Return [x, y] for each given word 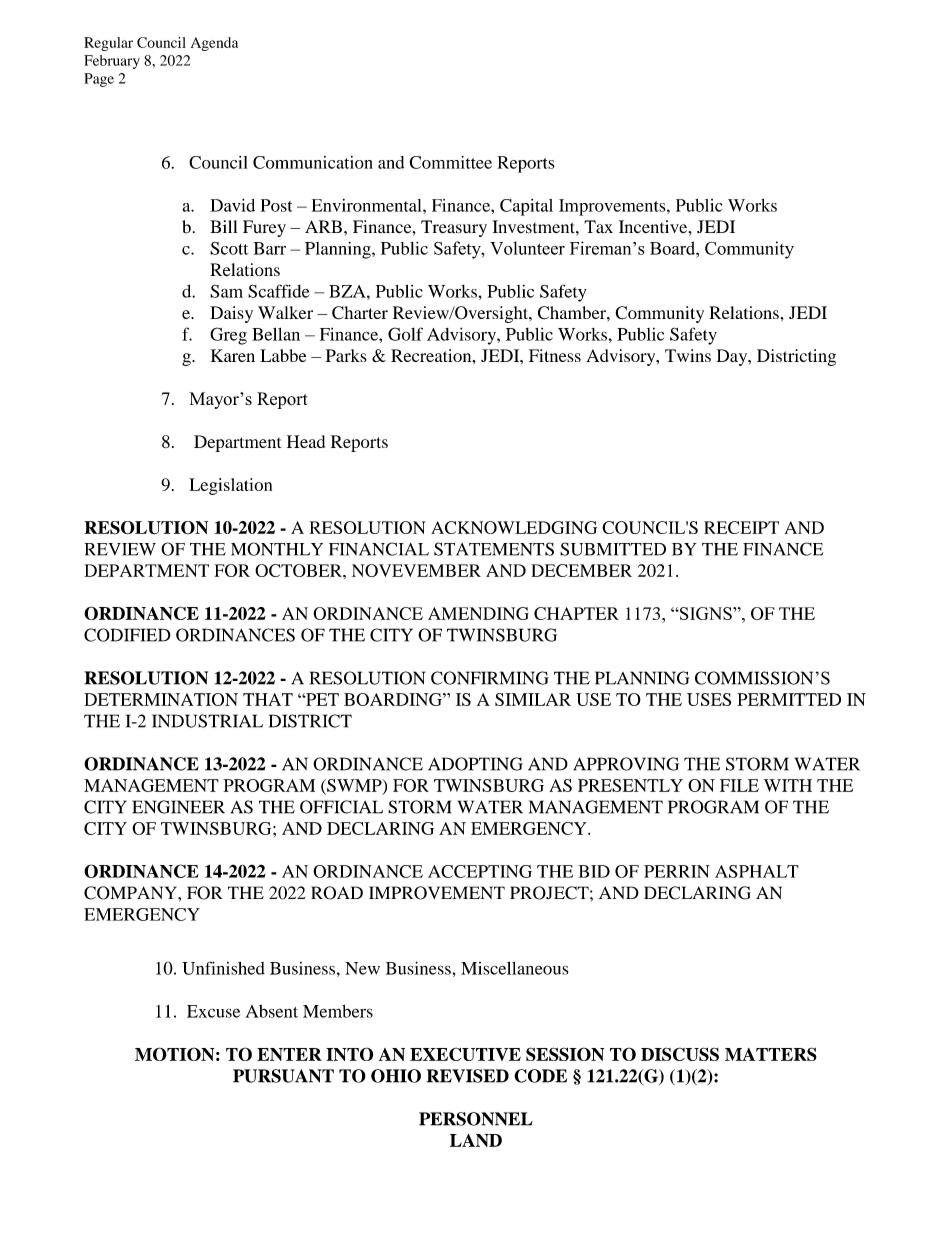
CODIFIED [127, 635]
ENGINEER [179, 807]
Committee [450, 162]
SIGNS [706, 613]
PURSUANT [283, 1076]
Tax [598, 227]
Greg [228, 336]
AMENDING [478, 613]
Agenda [214, 44]
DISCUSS [680, 1054]
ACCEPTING [480, 871]
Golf [405, 334]
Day [733, 357]
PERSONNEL [476, 1119]
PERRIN [677, 871]
